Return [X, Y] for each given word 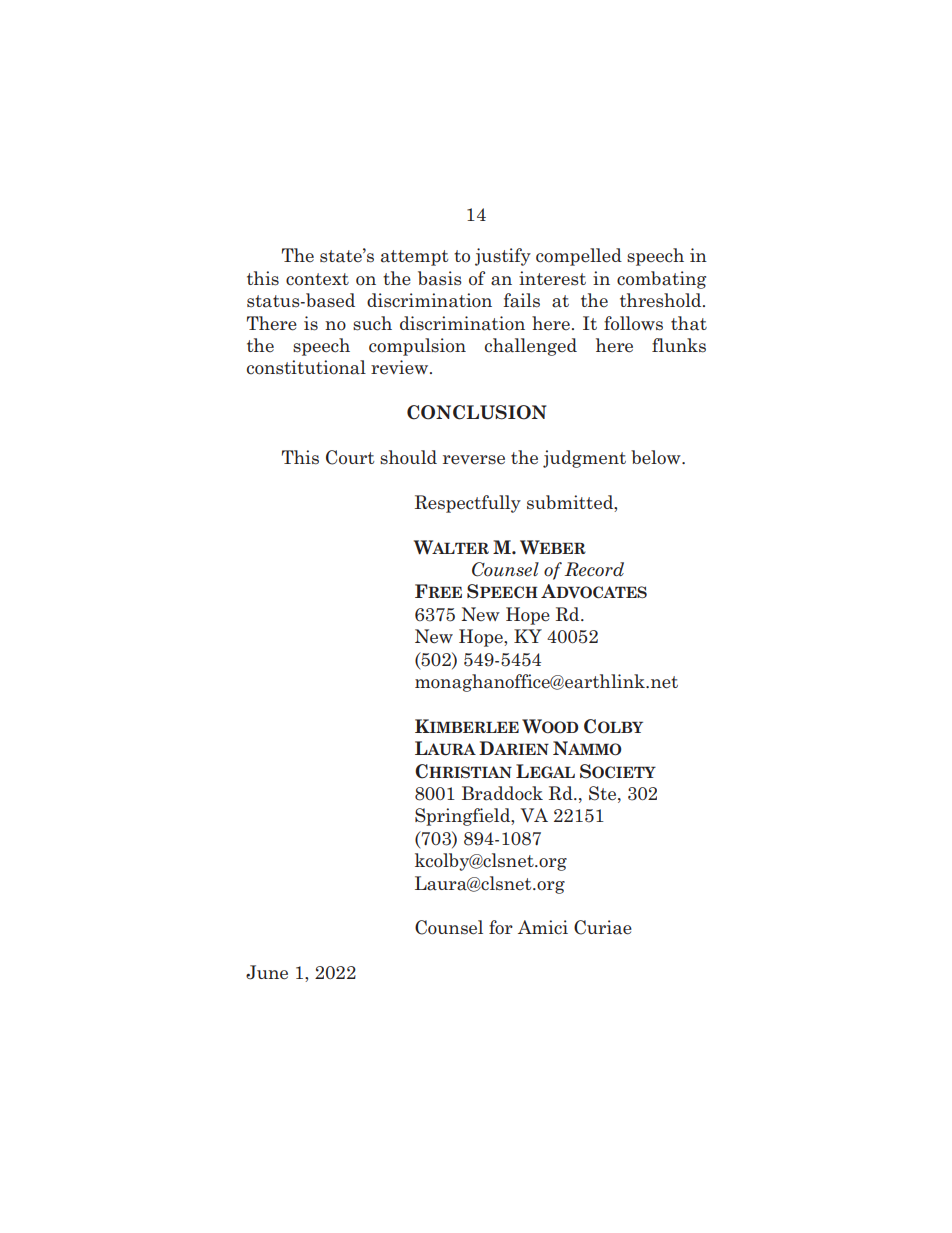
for [501, 927]
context [317, 279]
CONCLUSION [477, 412]
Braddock [502, 793]
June [267, 972]
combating [661, 280]
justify [503, 257]
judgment [584, 459]
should [408, 457]
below [657, 457]
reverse [474, 460]
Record [594, 569]
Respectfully [468, 504]
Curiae [603, 927]
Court [350, 457]
